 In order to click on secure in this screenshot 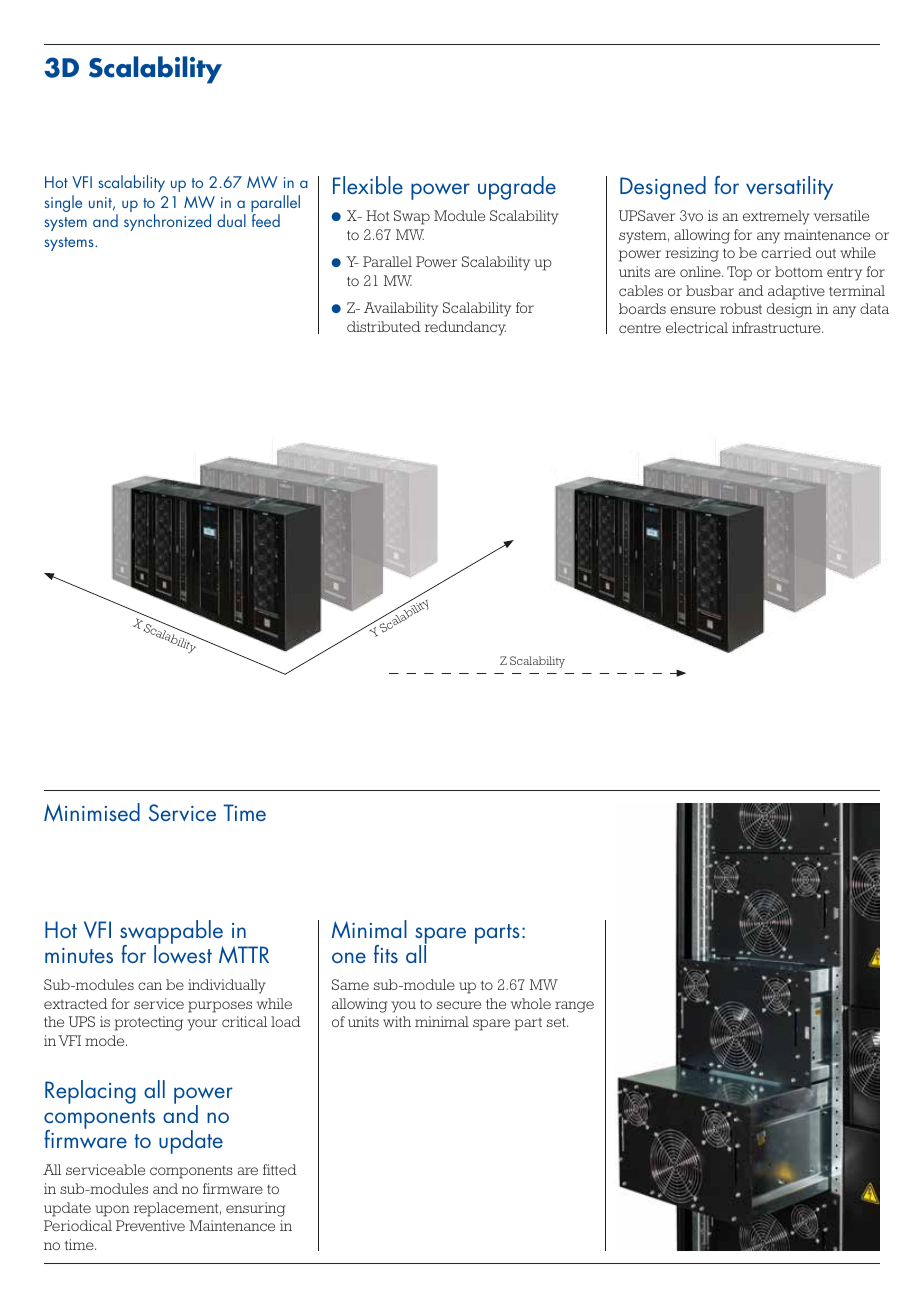, I will do `click(459, 1005)`.
